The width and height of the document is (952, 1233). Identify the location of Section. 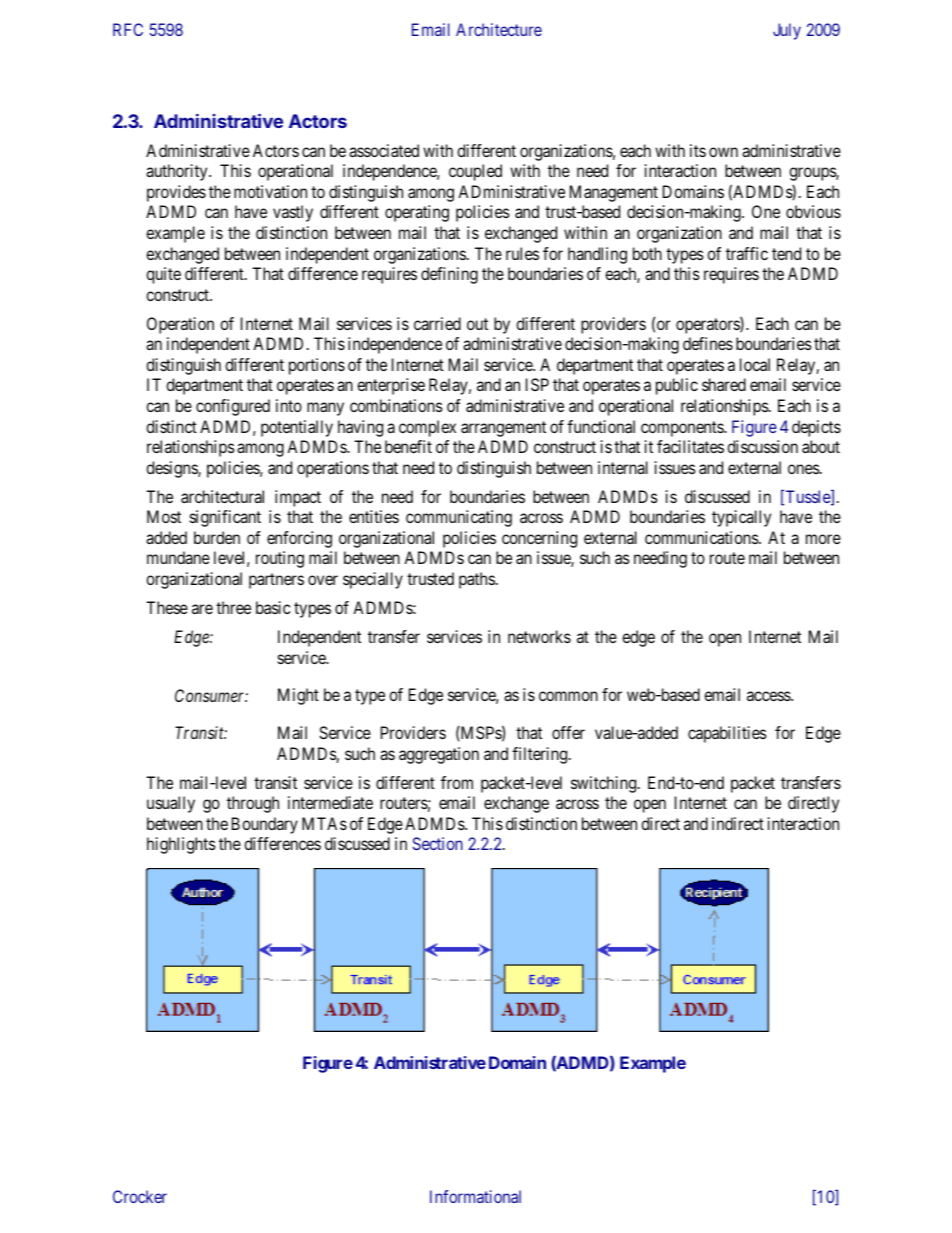
(438, 843).
